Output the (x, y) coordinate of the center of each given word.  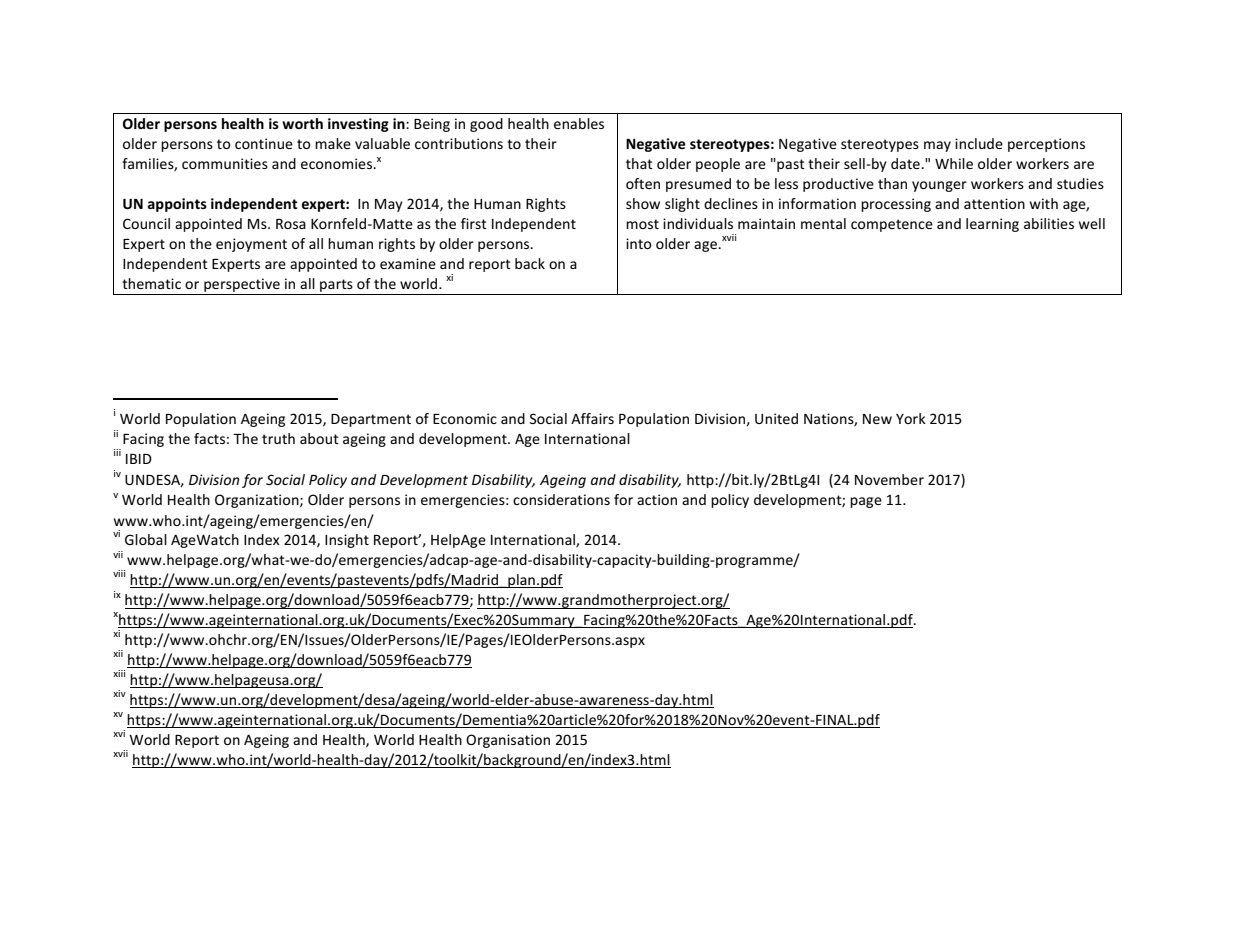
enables (579, 123)
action (657, 499)
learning (992, 225)
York (911, 418)
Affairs (592, 418)
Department (371, 420)
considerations (561, 499)
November (889, 479)
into (639, 243)
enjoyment (251, 245)
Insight (347, 541)
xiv (119, 693)
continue (264, 143)
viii (119, 573)
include (979, 143)
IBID (139, 459)
